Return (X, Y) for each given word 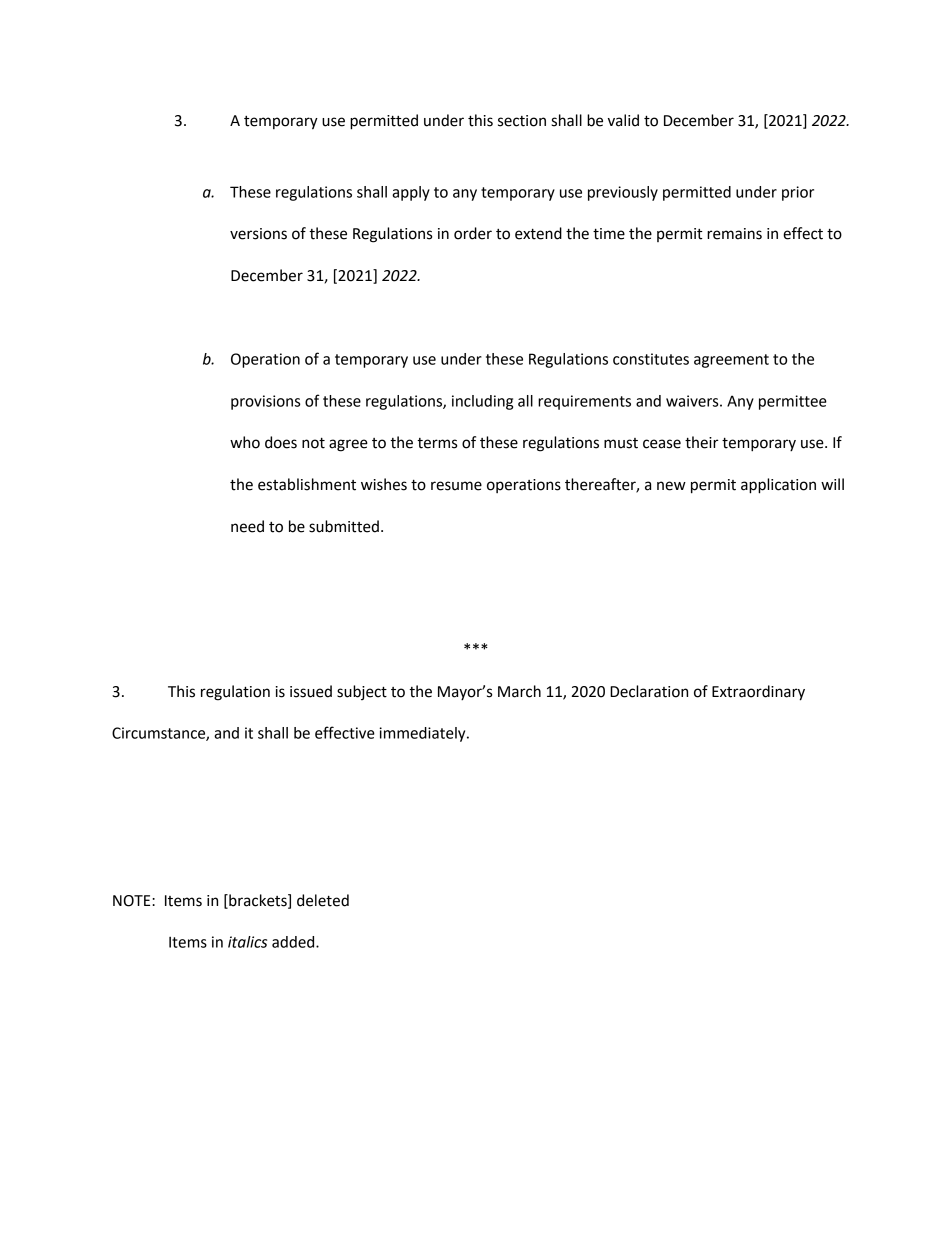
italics (247, 942)
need (247, 526)
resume (456, 486)
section (522, 121)
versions (258, 234)
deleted (323, 900)
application (778, 486)
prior (798, 193)
